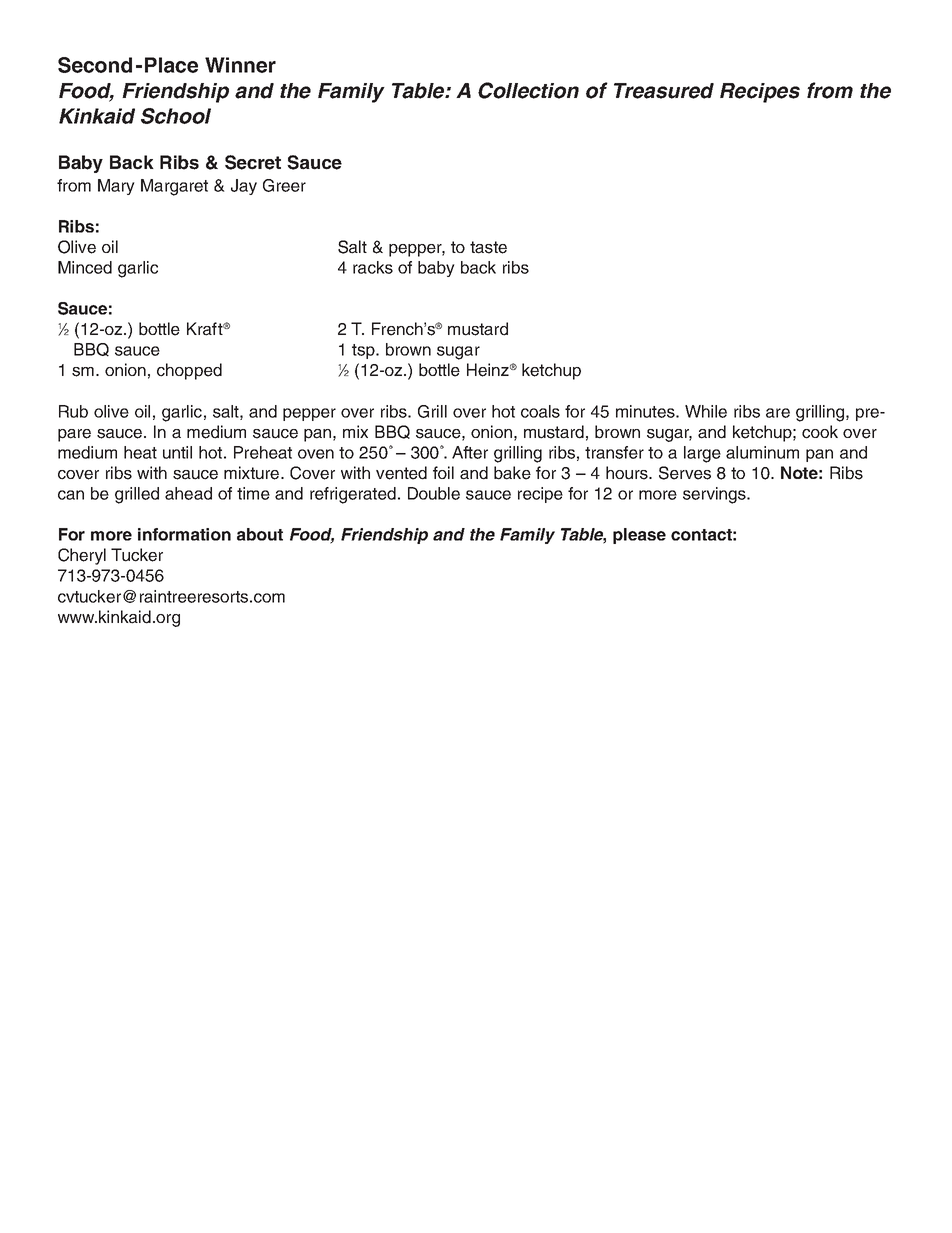 Image resolution: width=952 pixels, height=1233 pixels. I want to click on information, so click(184, 534).
